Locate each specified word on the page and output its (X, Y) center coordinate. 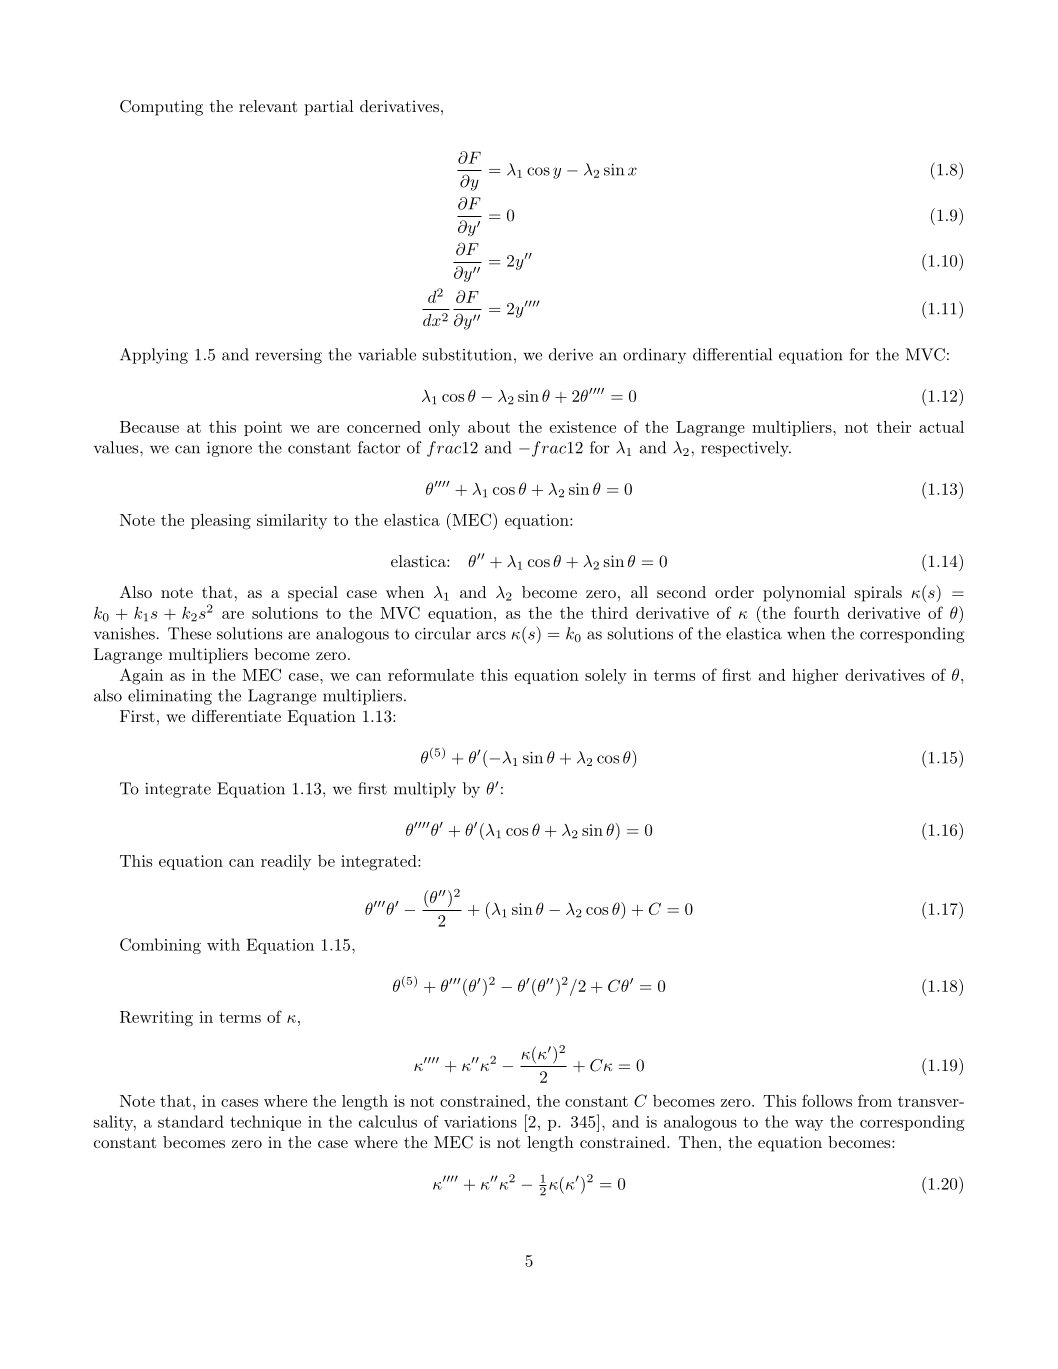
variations (480, 1122)
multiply (425, 790)
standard (191, 1121)
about (489, 427)
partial (329, 108)
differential (732, 354)
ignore (229, 449)
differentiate (236, 716)
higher (815, 677)
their (894, 427)
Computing (161, 108)
